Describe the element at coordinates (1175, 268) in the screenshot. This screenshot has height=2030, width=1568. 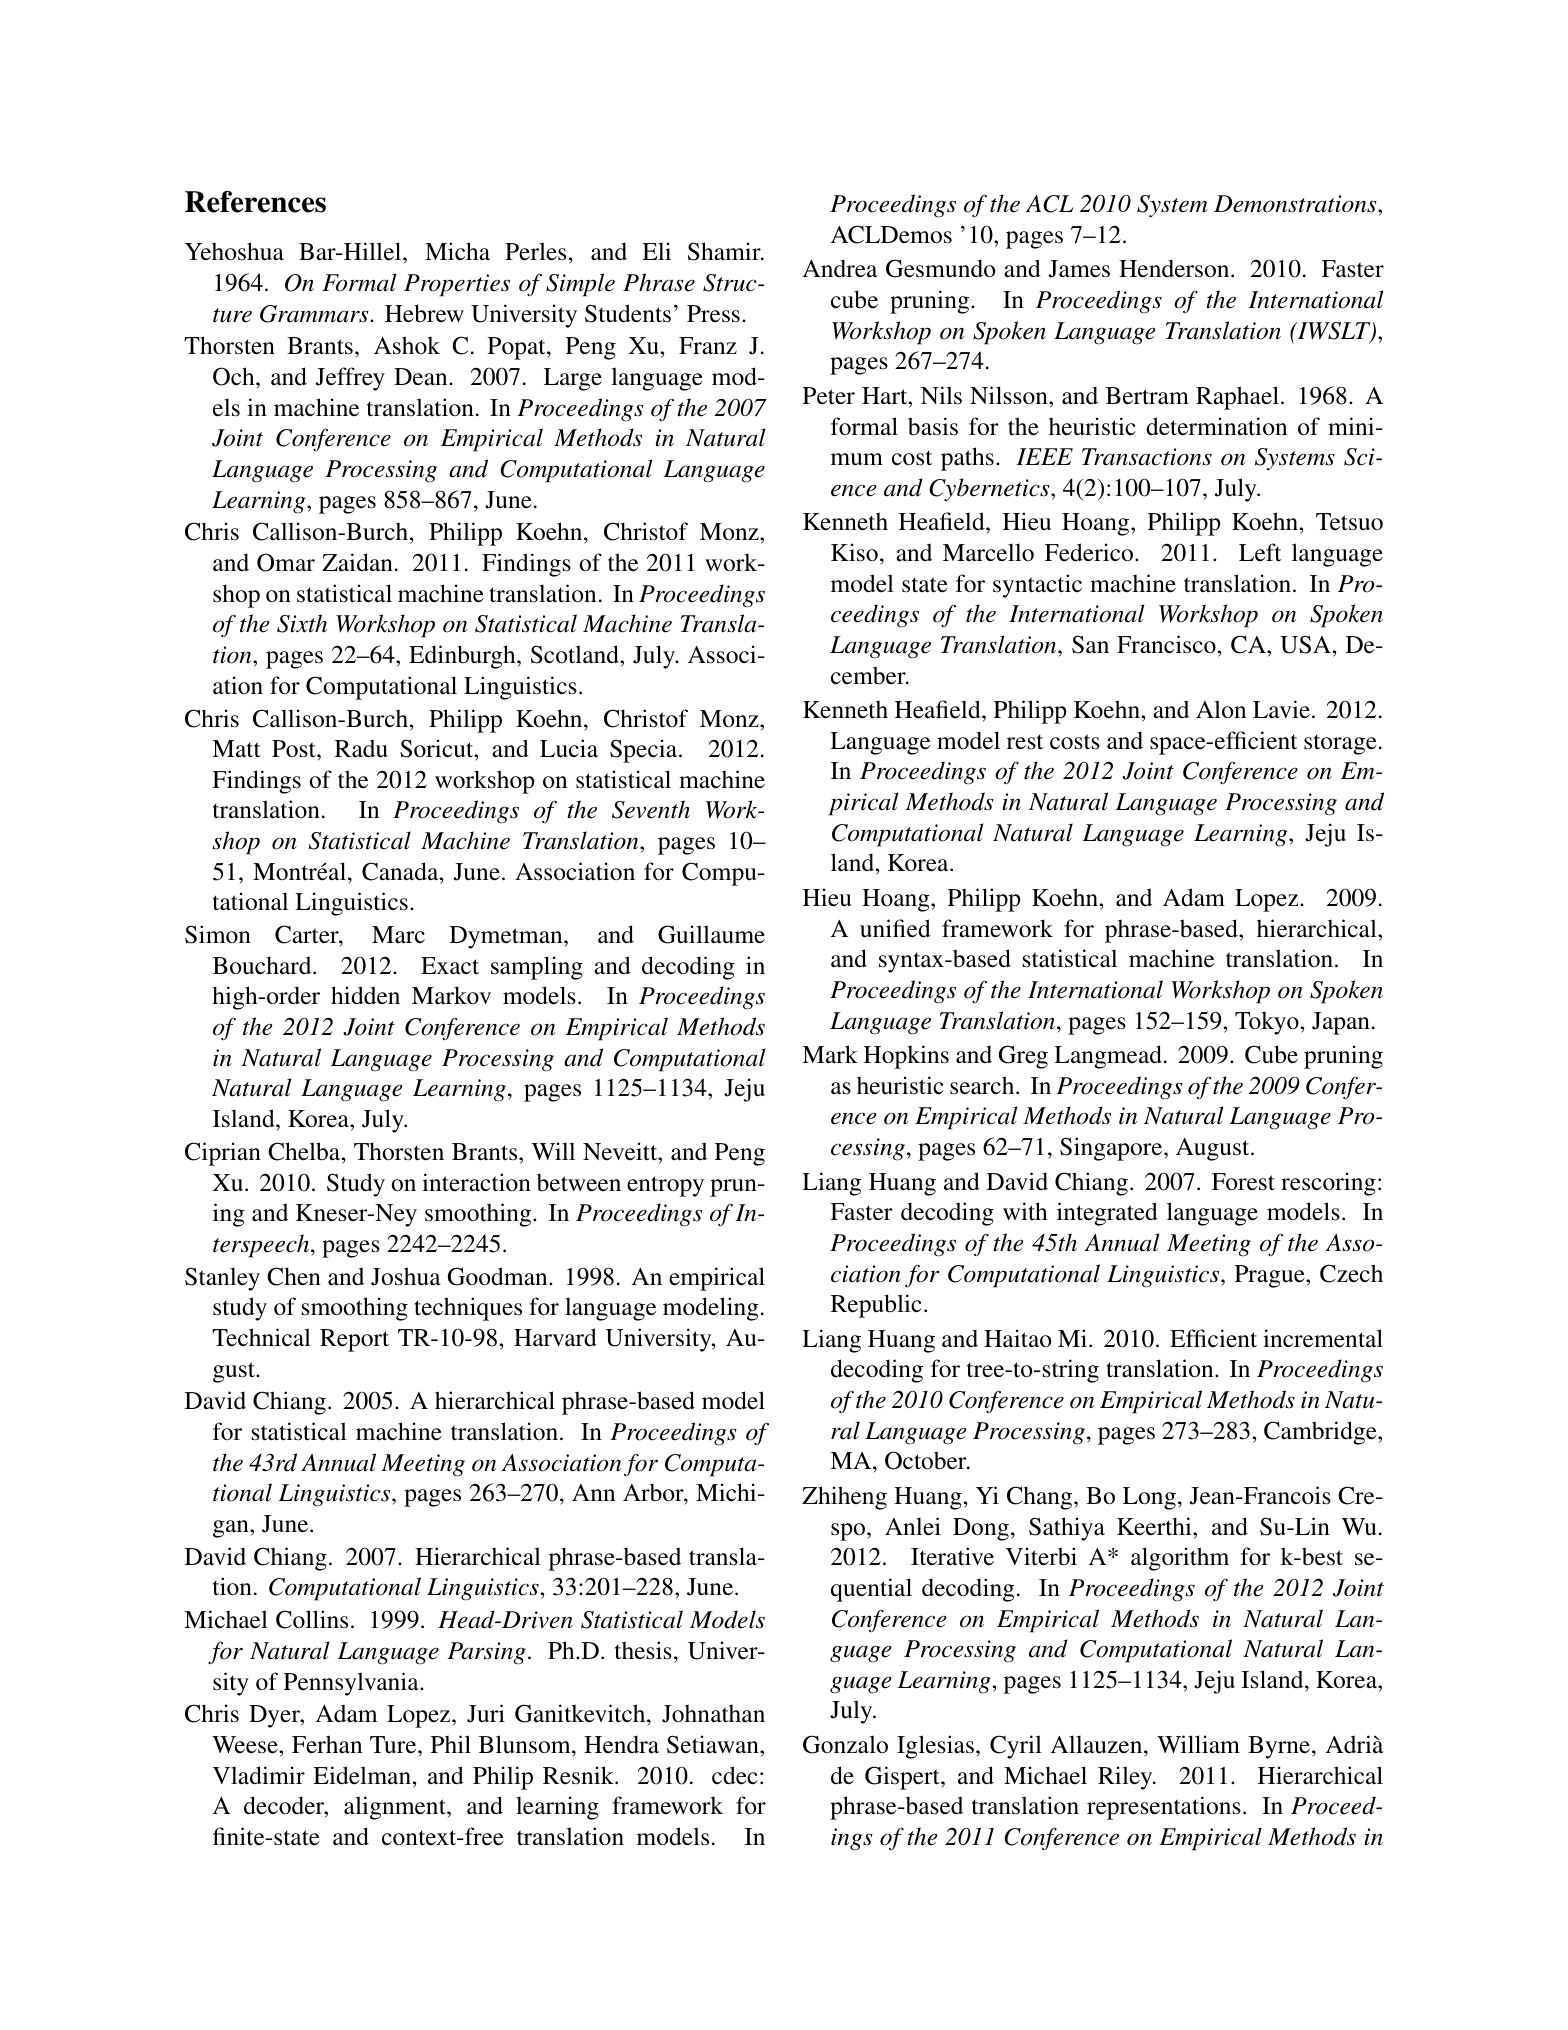
I see `Henderson` at that location.
